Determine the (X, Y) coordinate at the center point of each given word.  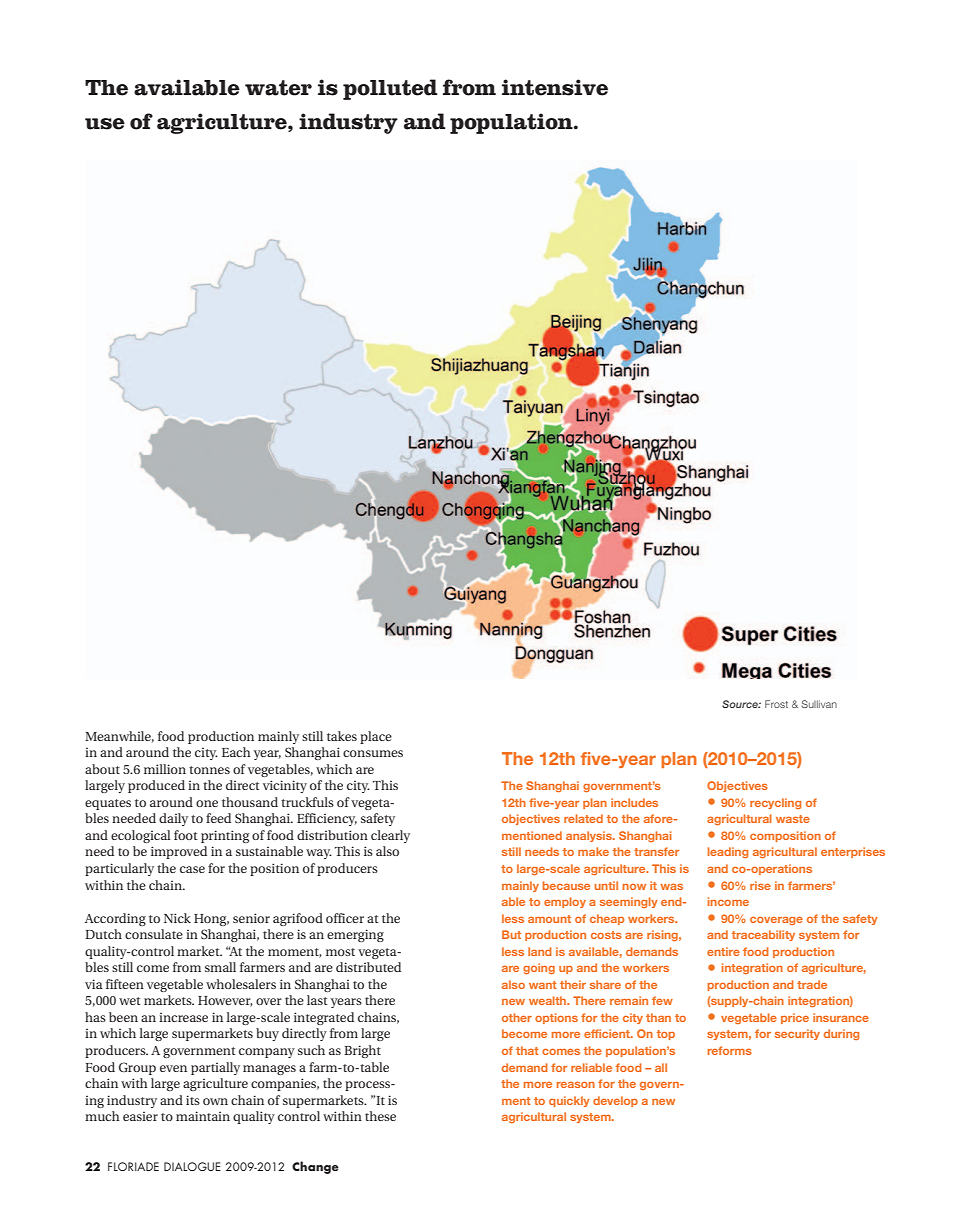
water (278, 88)
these (380, 1116)
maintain (203, 1116)
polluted (390, 89)
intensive (555, 87)
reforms (729, 1050)
